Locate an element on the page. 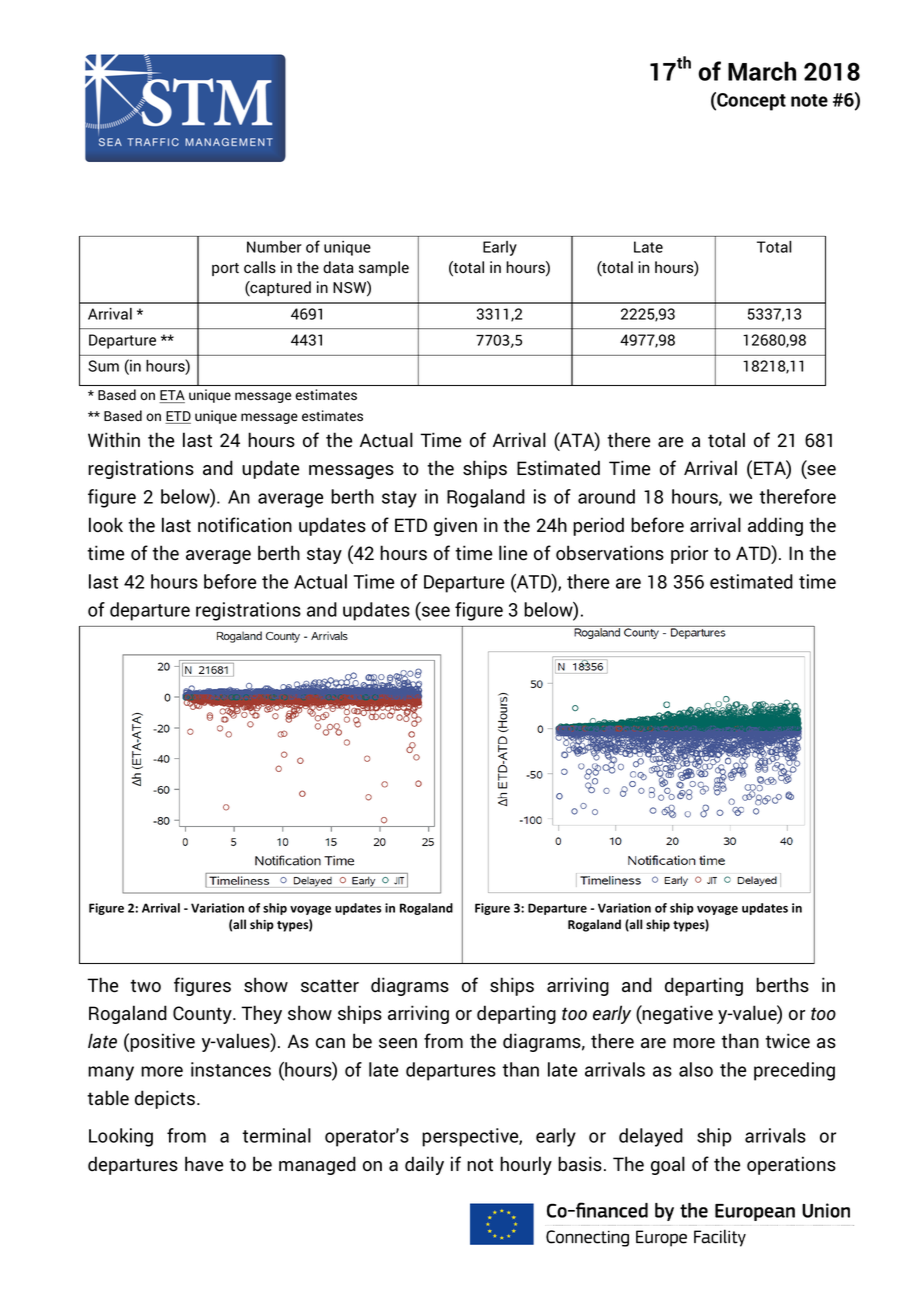 The width and height of the document is (924, 1308). negative is located at coordinates (677, 1014).
